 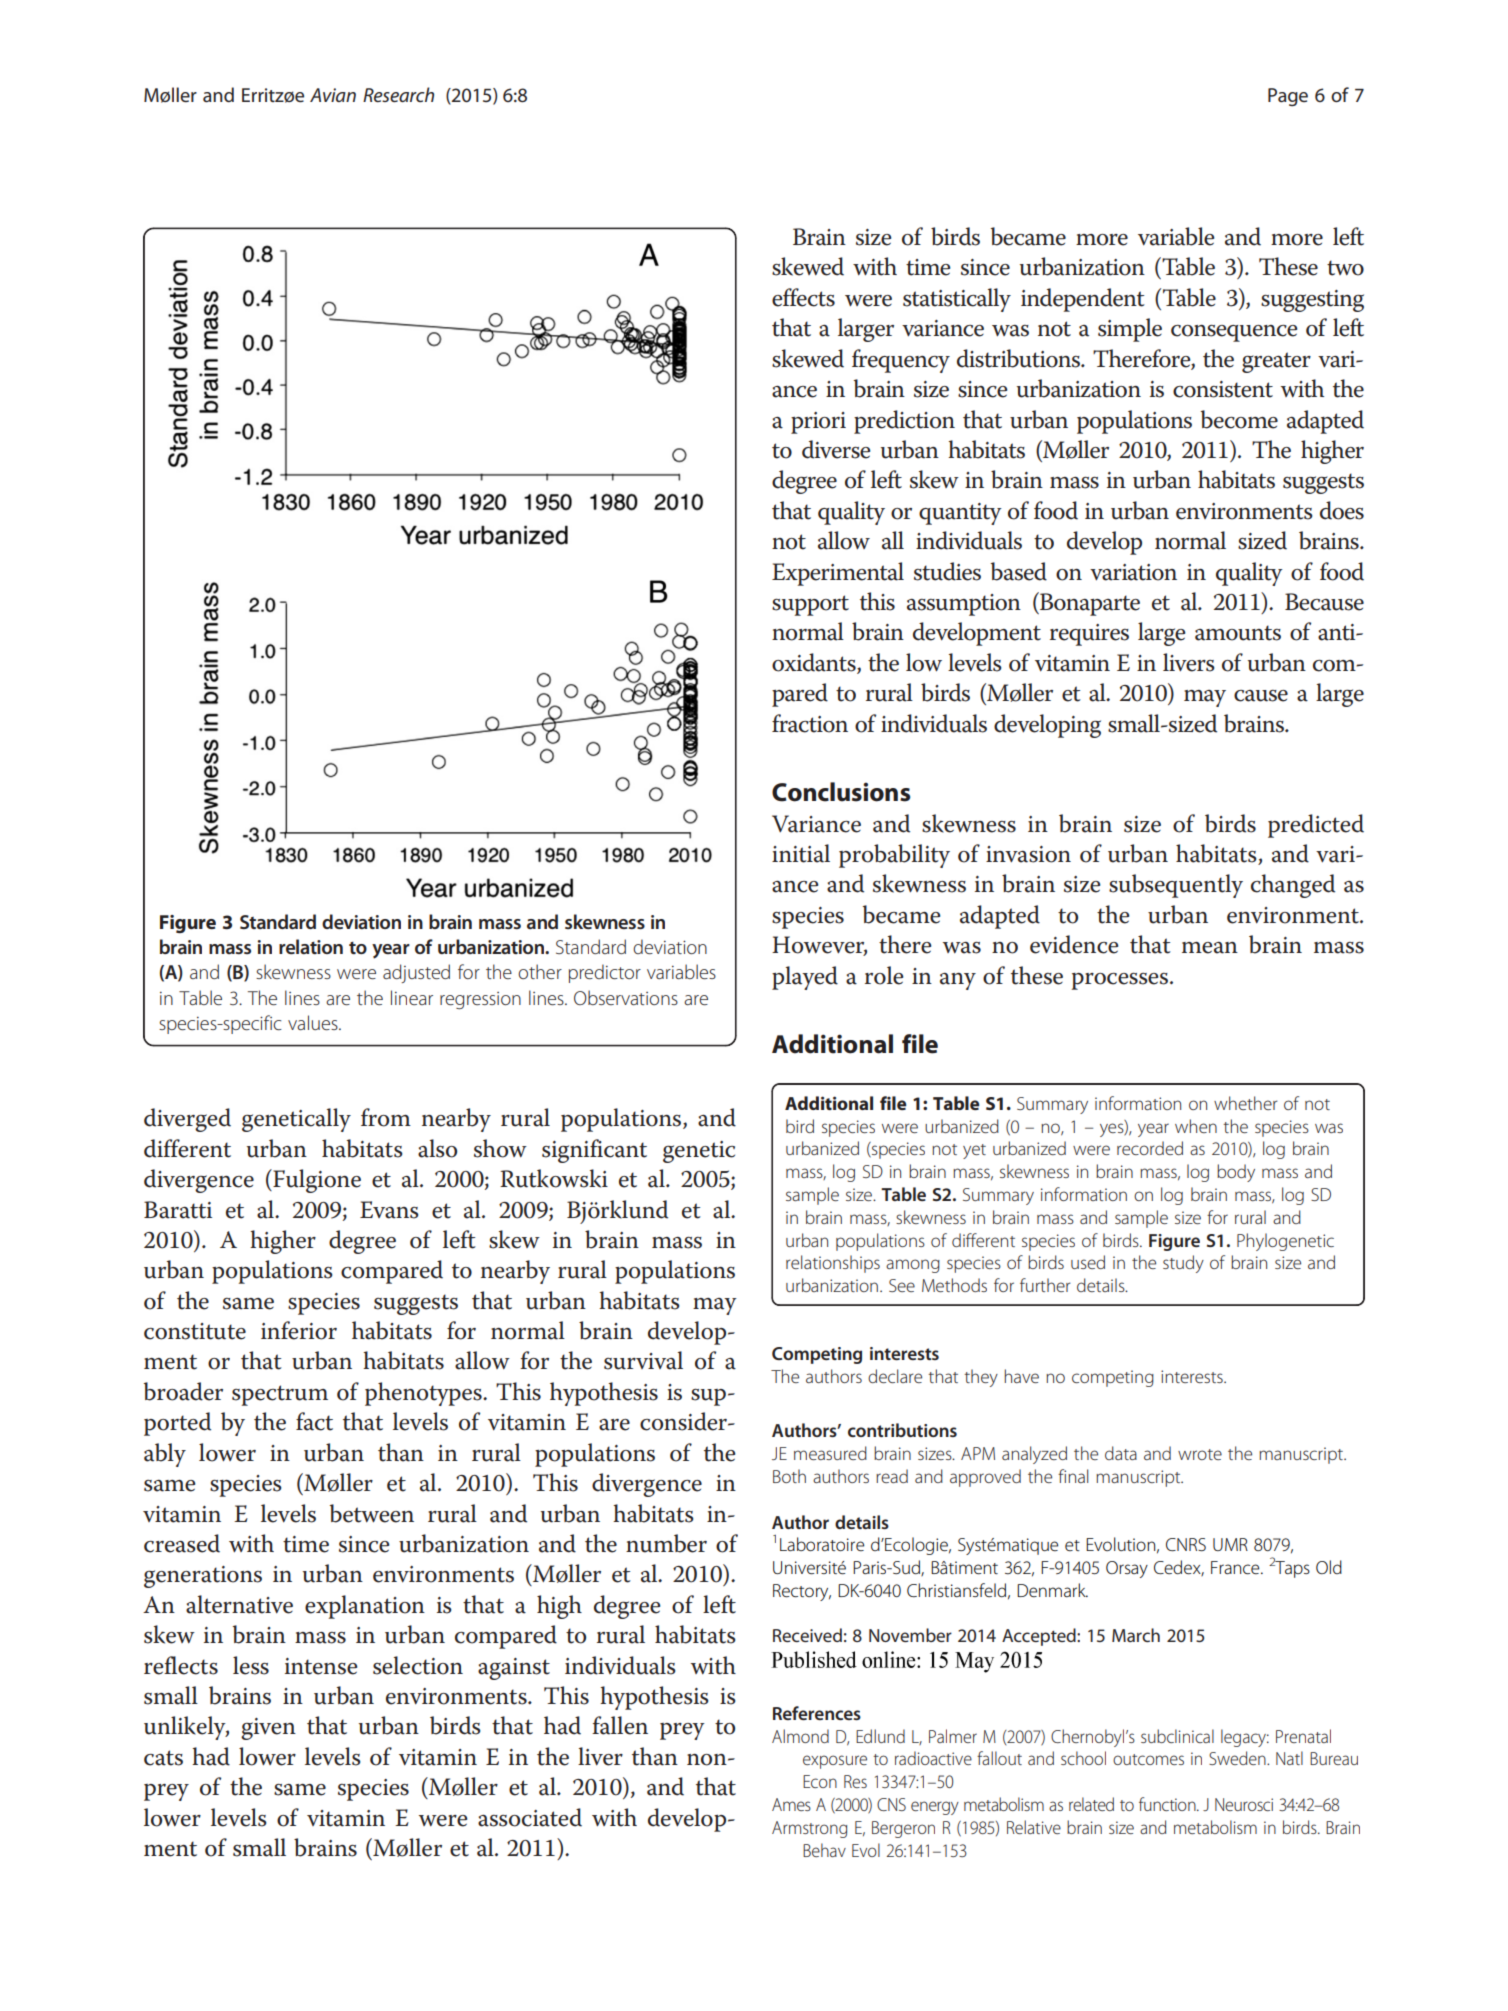 What do you see at coordinates (810, 605) in the document?
I see `support` at bounding box center [810, 605].
